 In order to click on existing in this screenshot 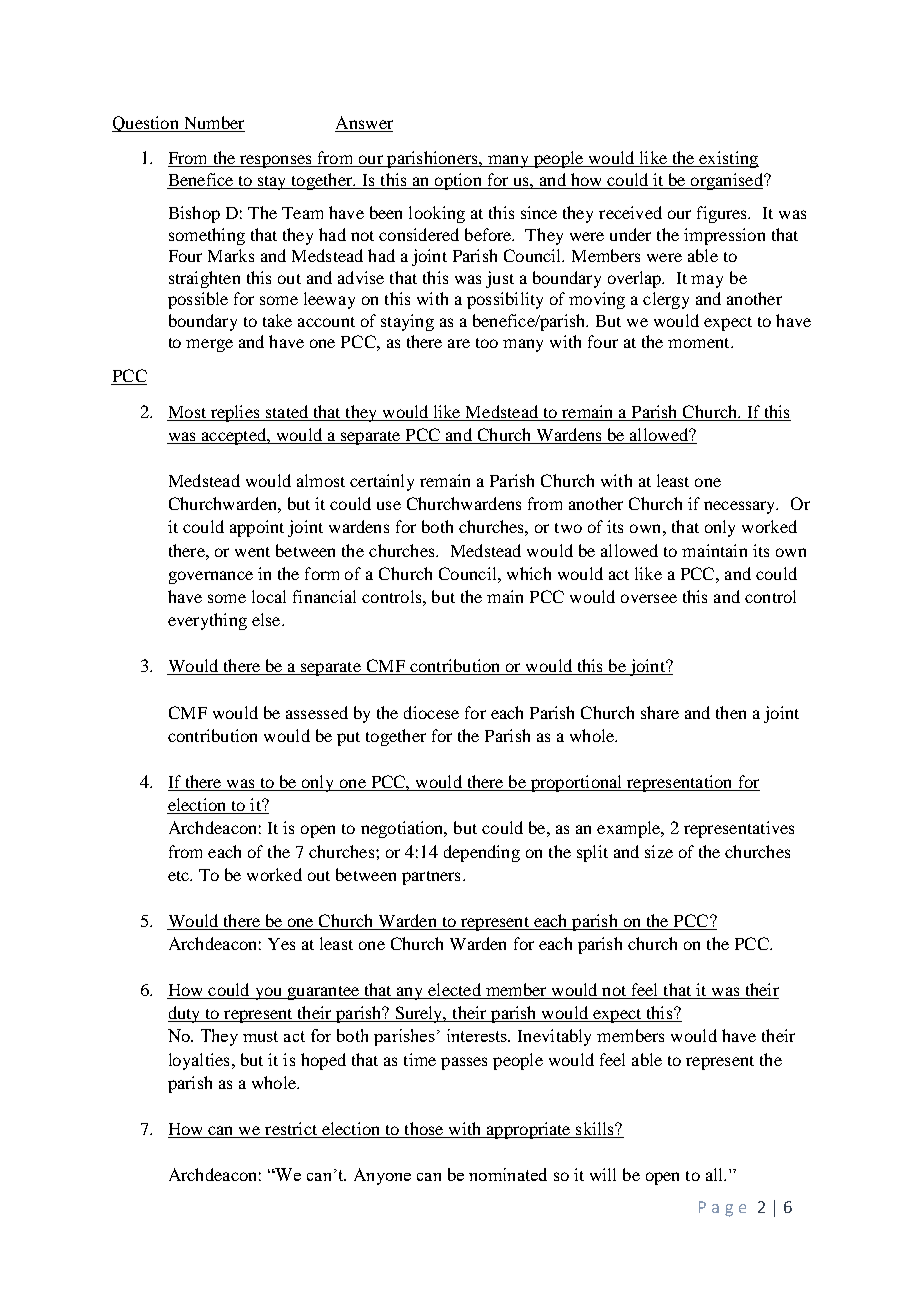, I will do `click(728, 159)`.
